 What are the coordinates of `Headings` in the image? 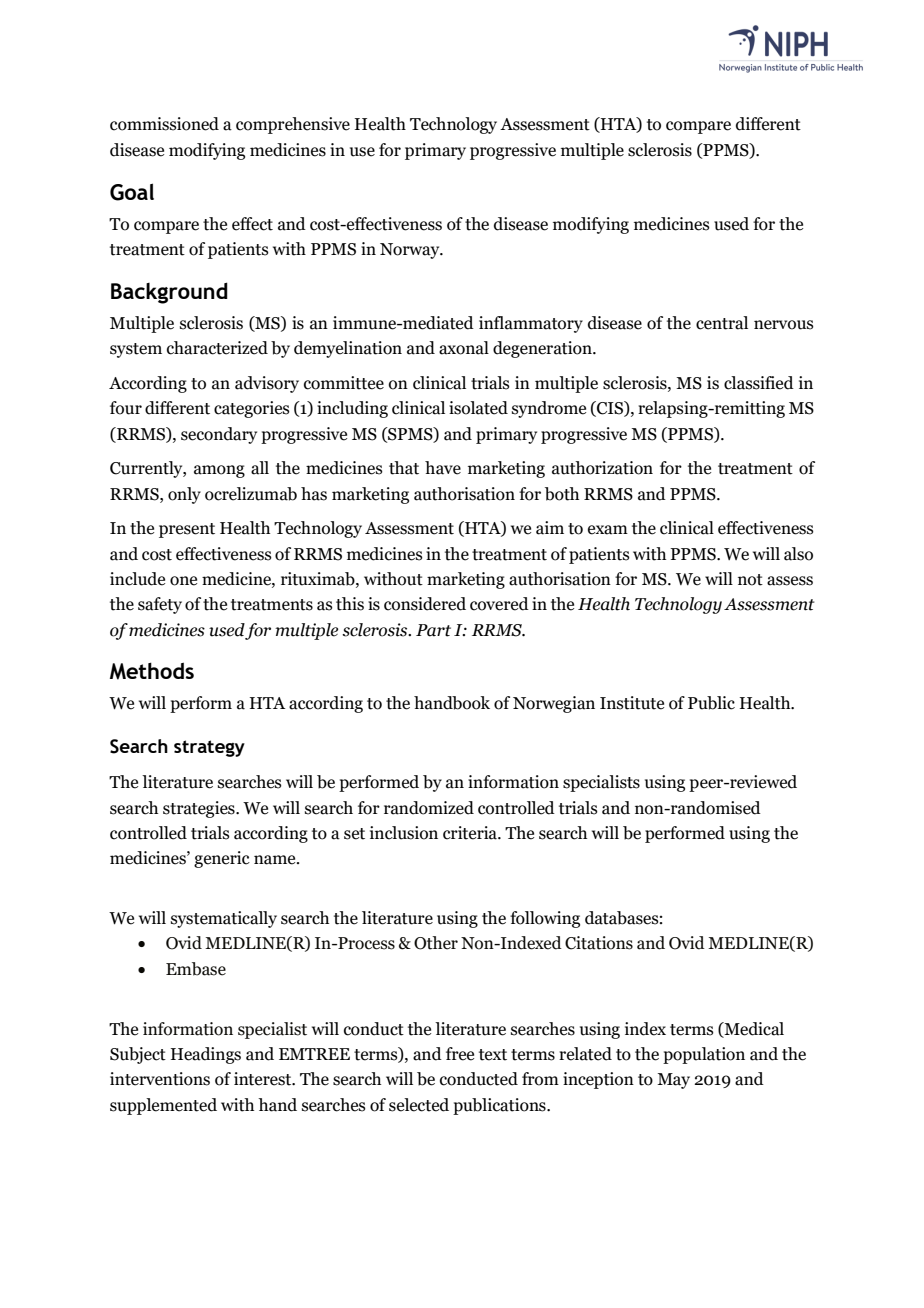 It's located at (206, 1055).
